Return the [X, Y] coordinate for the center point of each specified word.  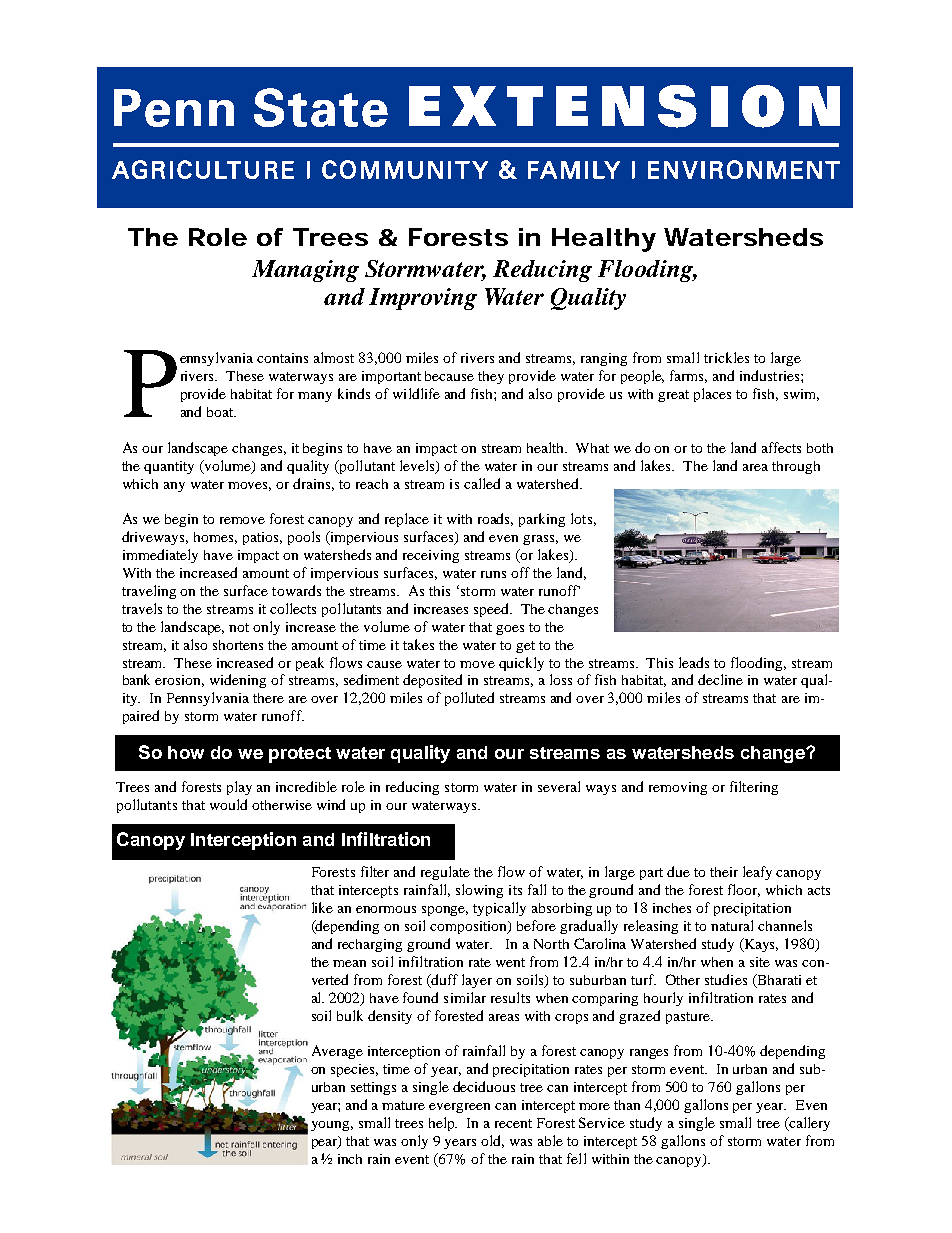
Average [337, 1052]
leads [694, 662]
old [492, 1141]
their [724, 872]
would [228, 804]
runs [493, 574]
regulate [445, 873]
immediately [160, 556]
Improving [423, 299]
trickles [726, 357]
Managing [305, 271]
